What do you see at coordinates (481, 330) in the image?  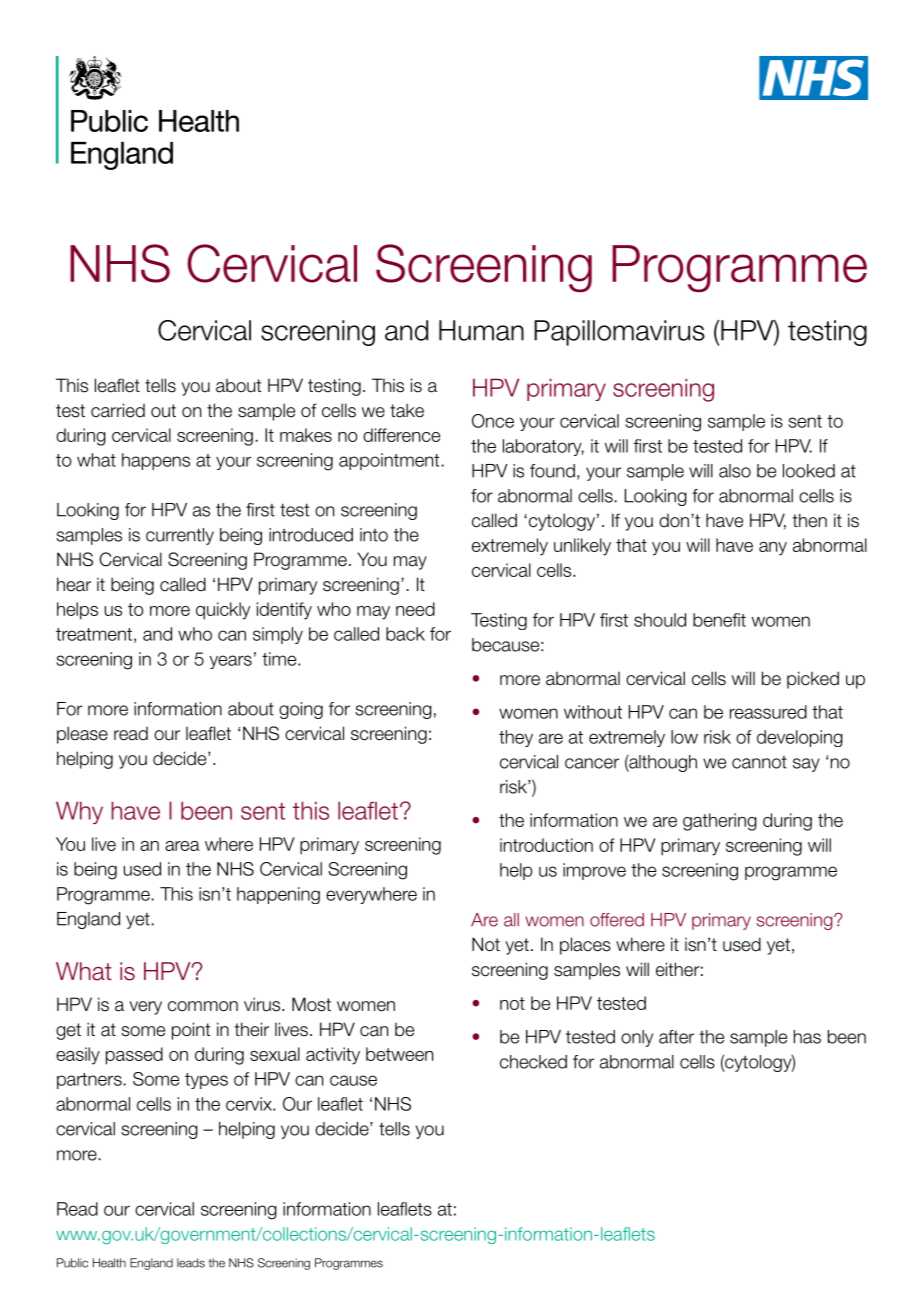 I see `Human` at bounding box center [481, 330].
